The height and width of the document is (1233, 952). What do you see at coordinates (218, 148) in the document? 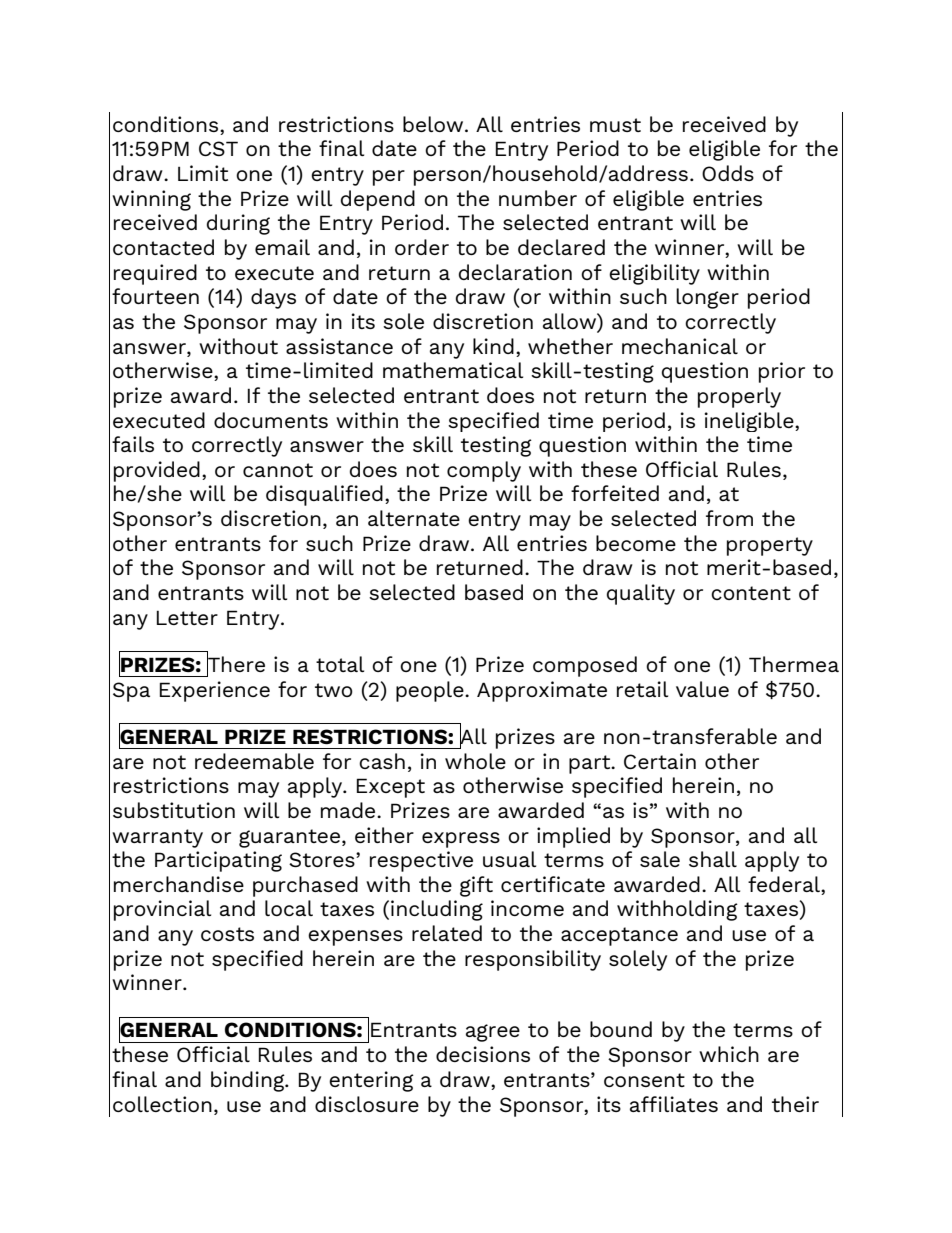
I see `CST` at bounding box center [218, 148].
